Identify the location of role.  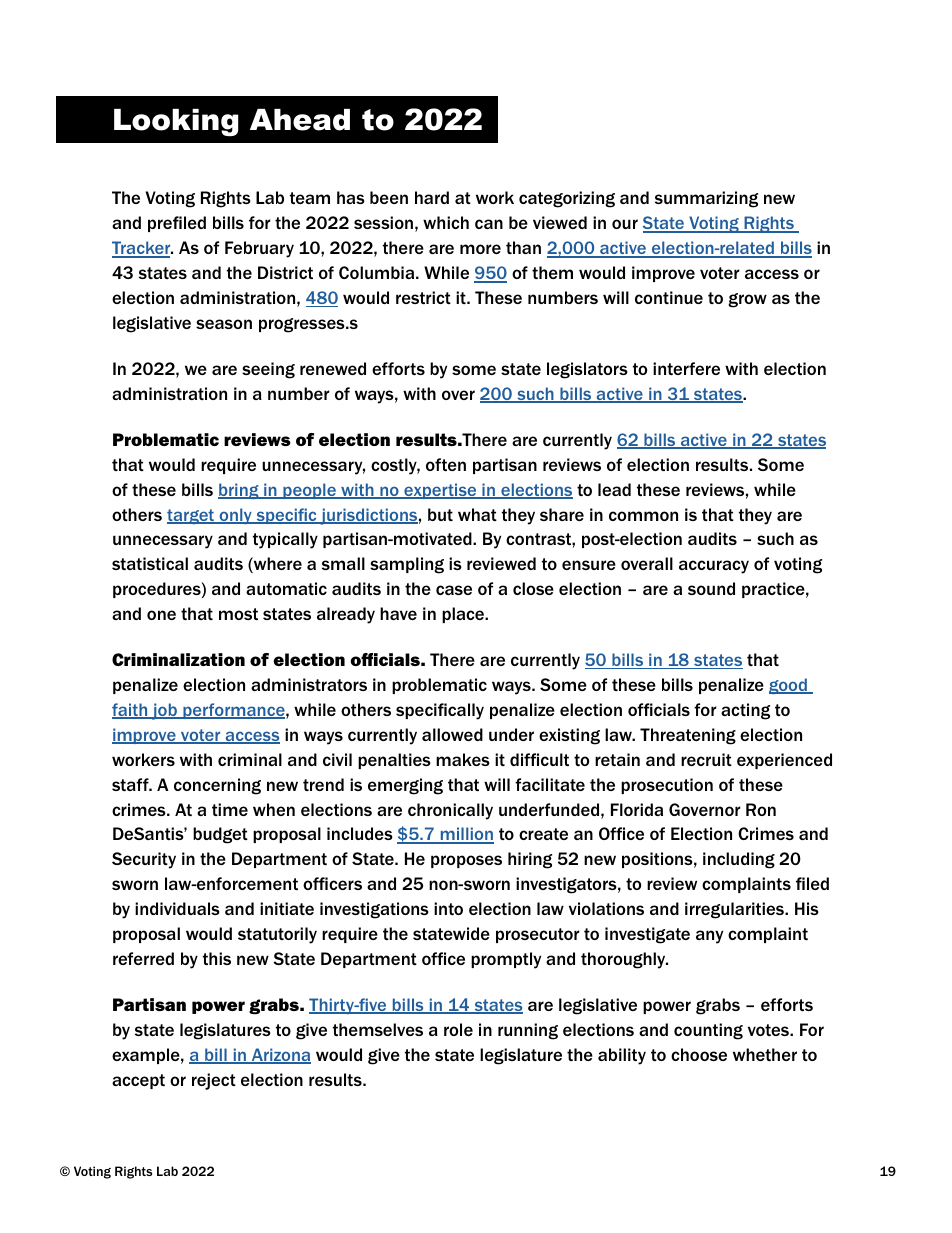
(458, 1029).
